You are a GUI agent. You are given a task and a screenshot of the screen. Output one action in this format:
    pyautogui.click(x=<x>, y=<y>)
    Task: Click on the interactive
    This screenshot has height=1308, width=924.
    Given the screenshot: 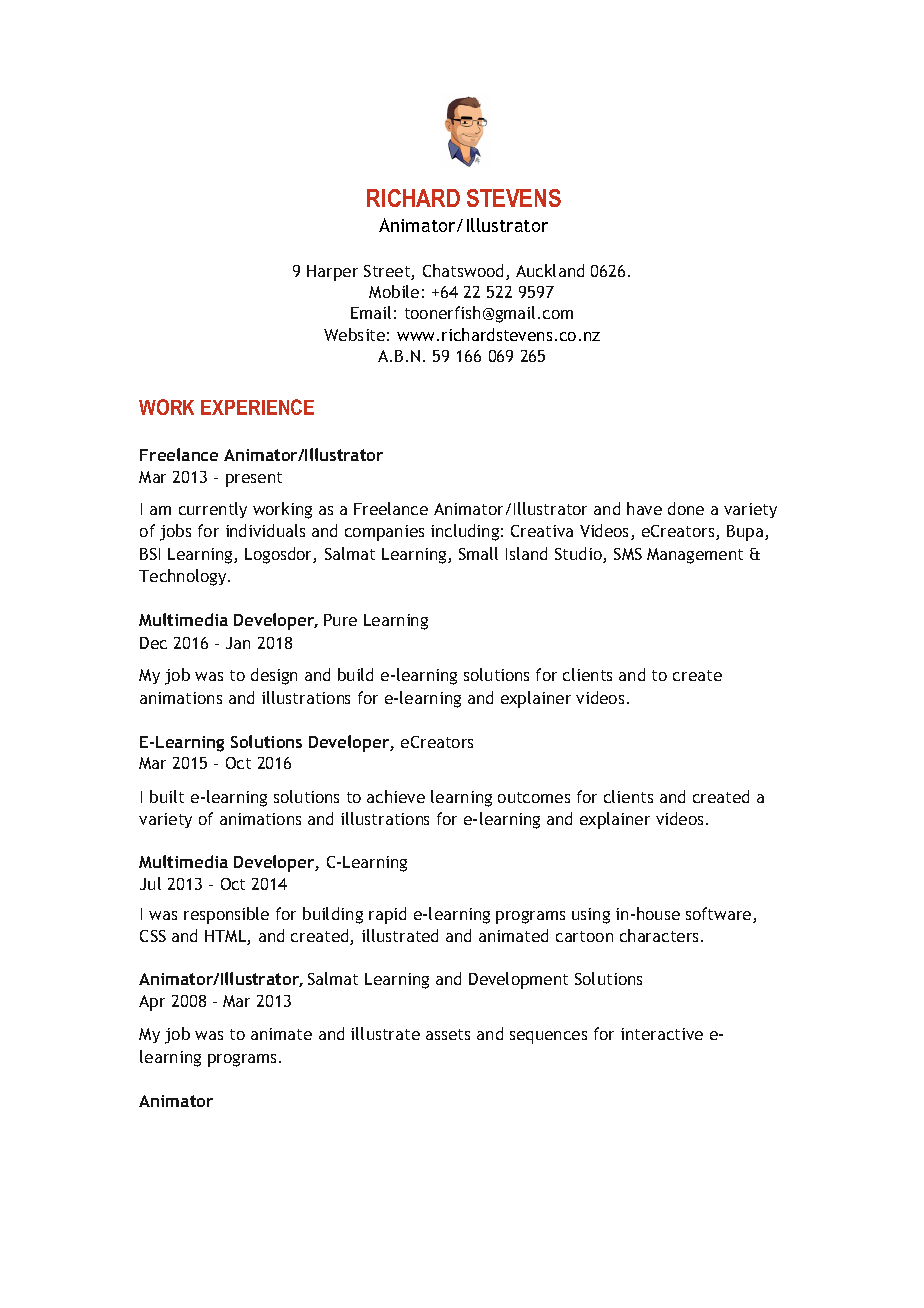 What is the action you would take?
    pyautogui.click(x=662, y=1034)
